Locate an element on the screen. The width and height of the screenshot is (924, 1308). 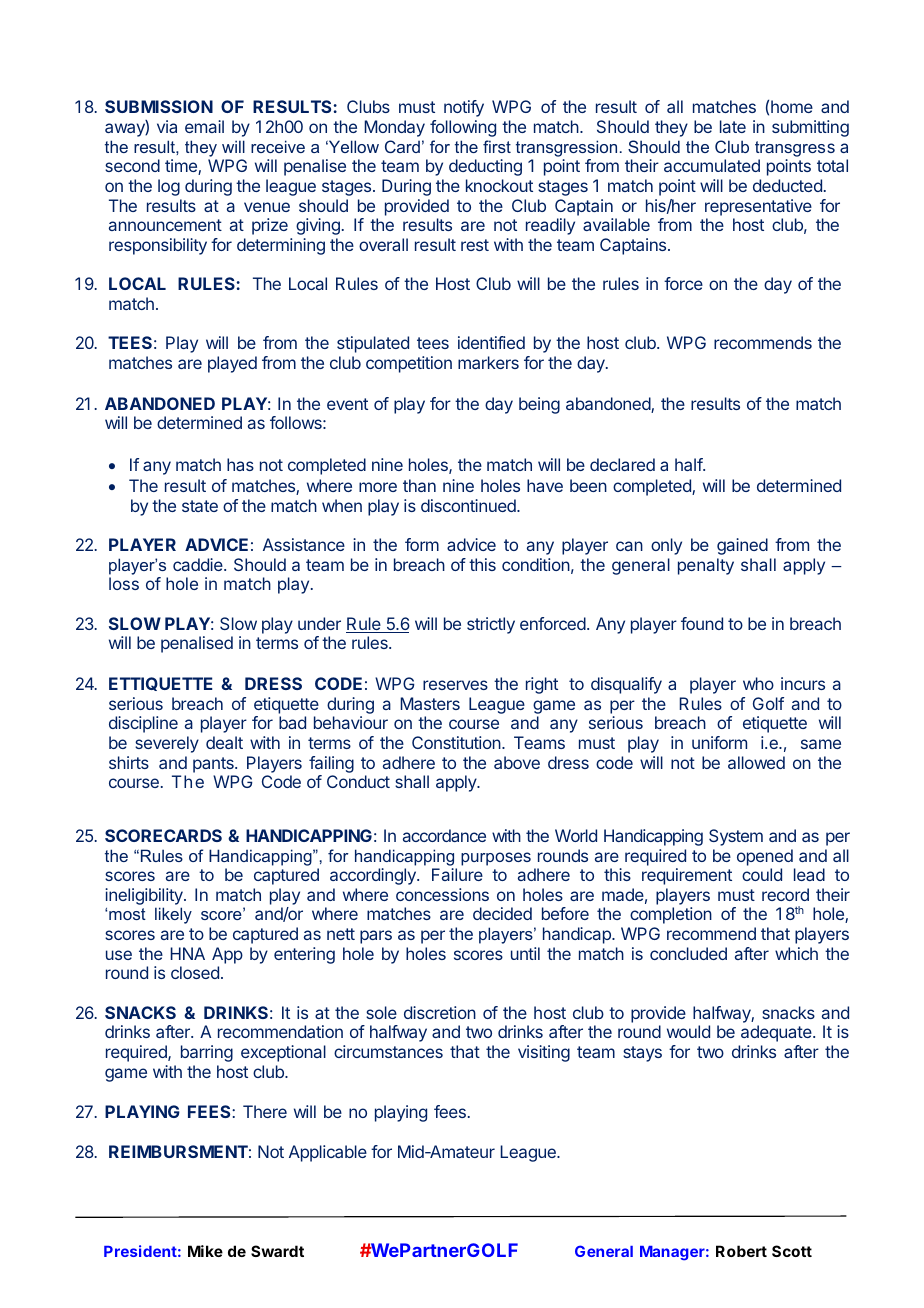
Robert is located at coordinates (741, 1251).
